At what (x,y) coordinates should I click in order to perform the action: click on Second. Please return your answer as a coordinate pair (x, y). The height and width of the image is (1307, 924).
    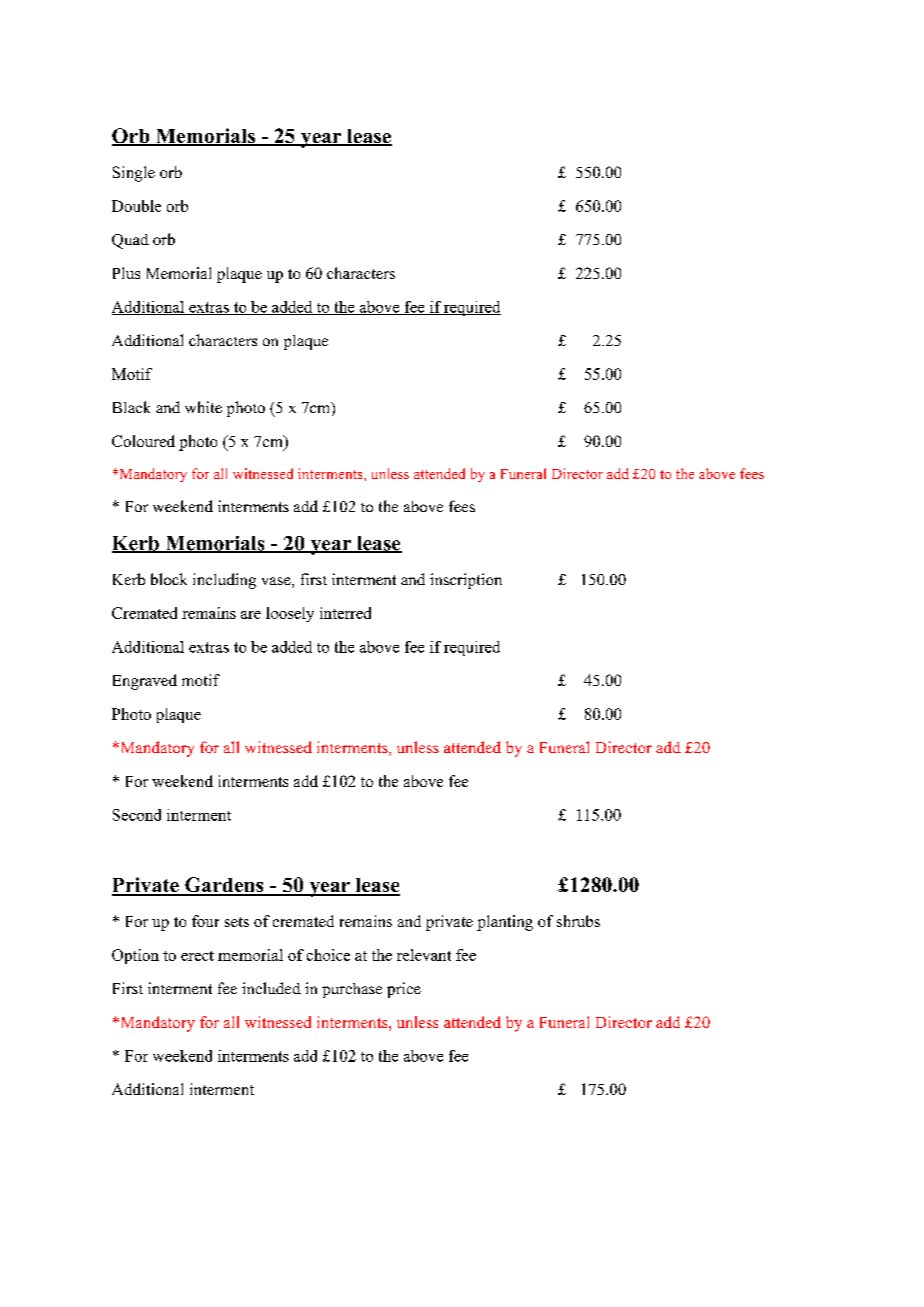
    Looking at the image, I should click on (137, 815).
